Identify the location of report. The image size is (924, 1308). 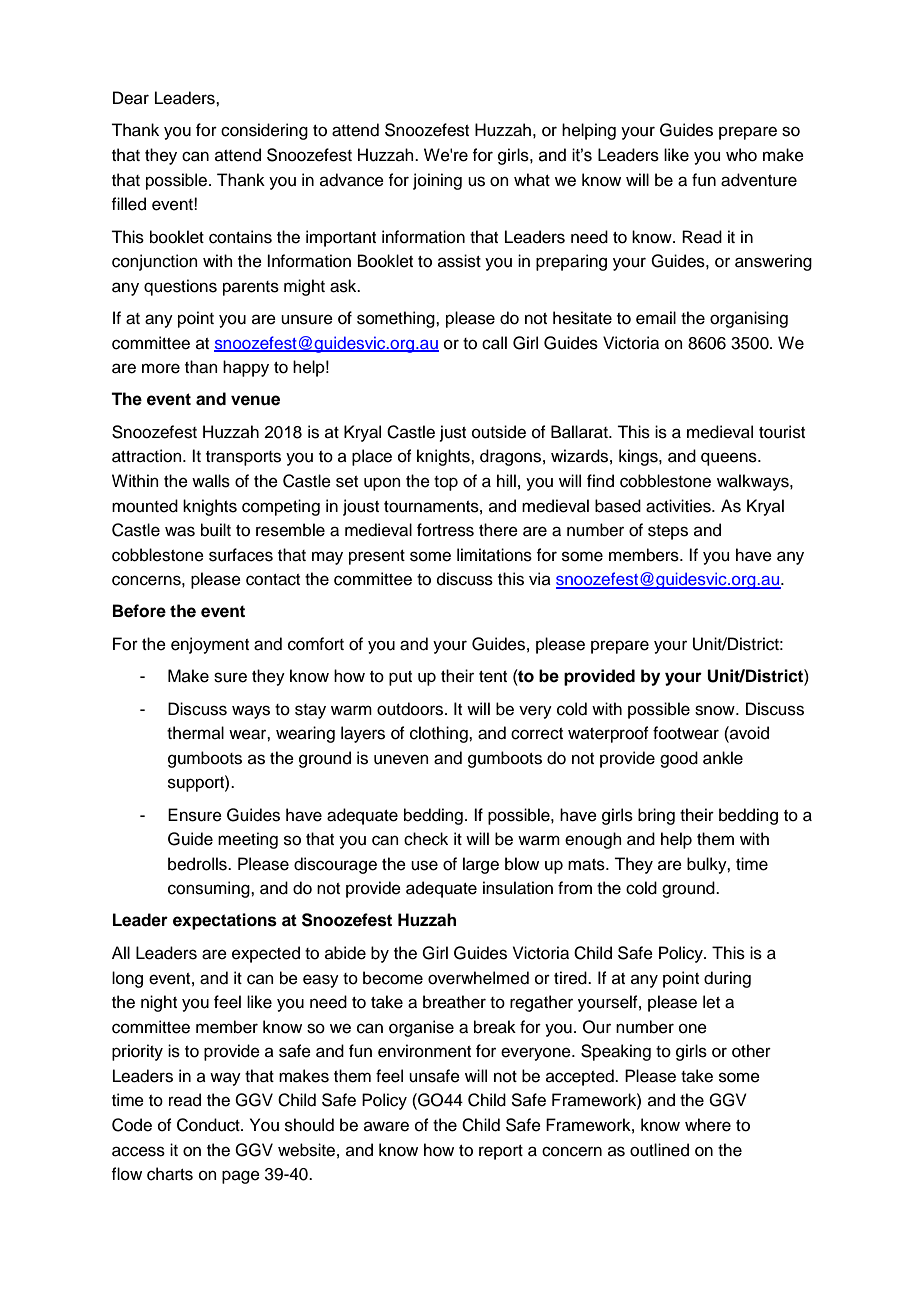
(501, 1152).
